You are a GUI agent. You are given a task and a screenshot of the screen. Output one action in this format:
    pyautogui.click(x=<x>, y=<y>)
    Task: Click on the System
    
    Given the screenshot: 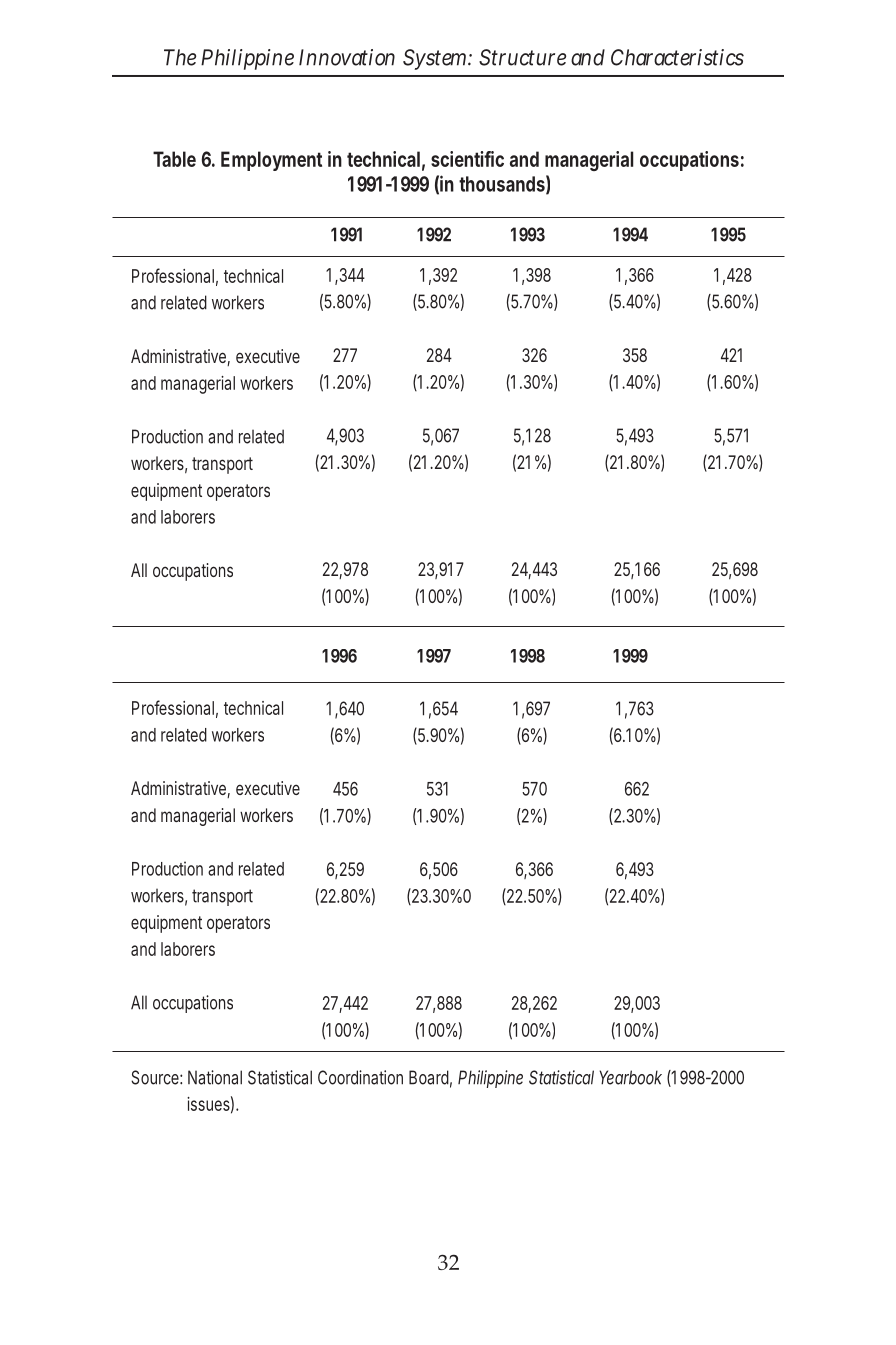 What is the action you would take?
    pyautogui.click(x=437, y=59)
